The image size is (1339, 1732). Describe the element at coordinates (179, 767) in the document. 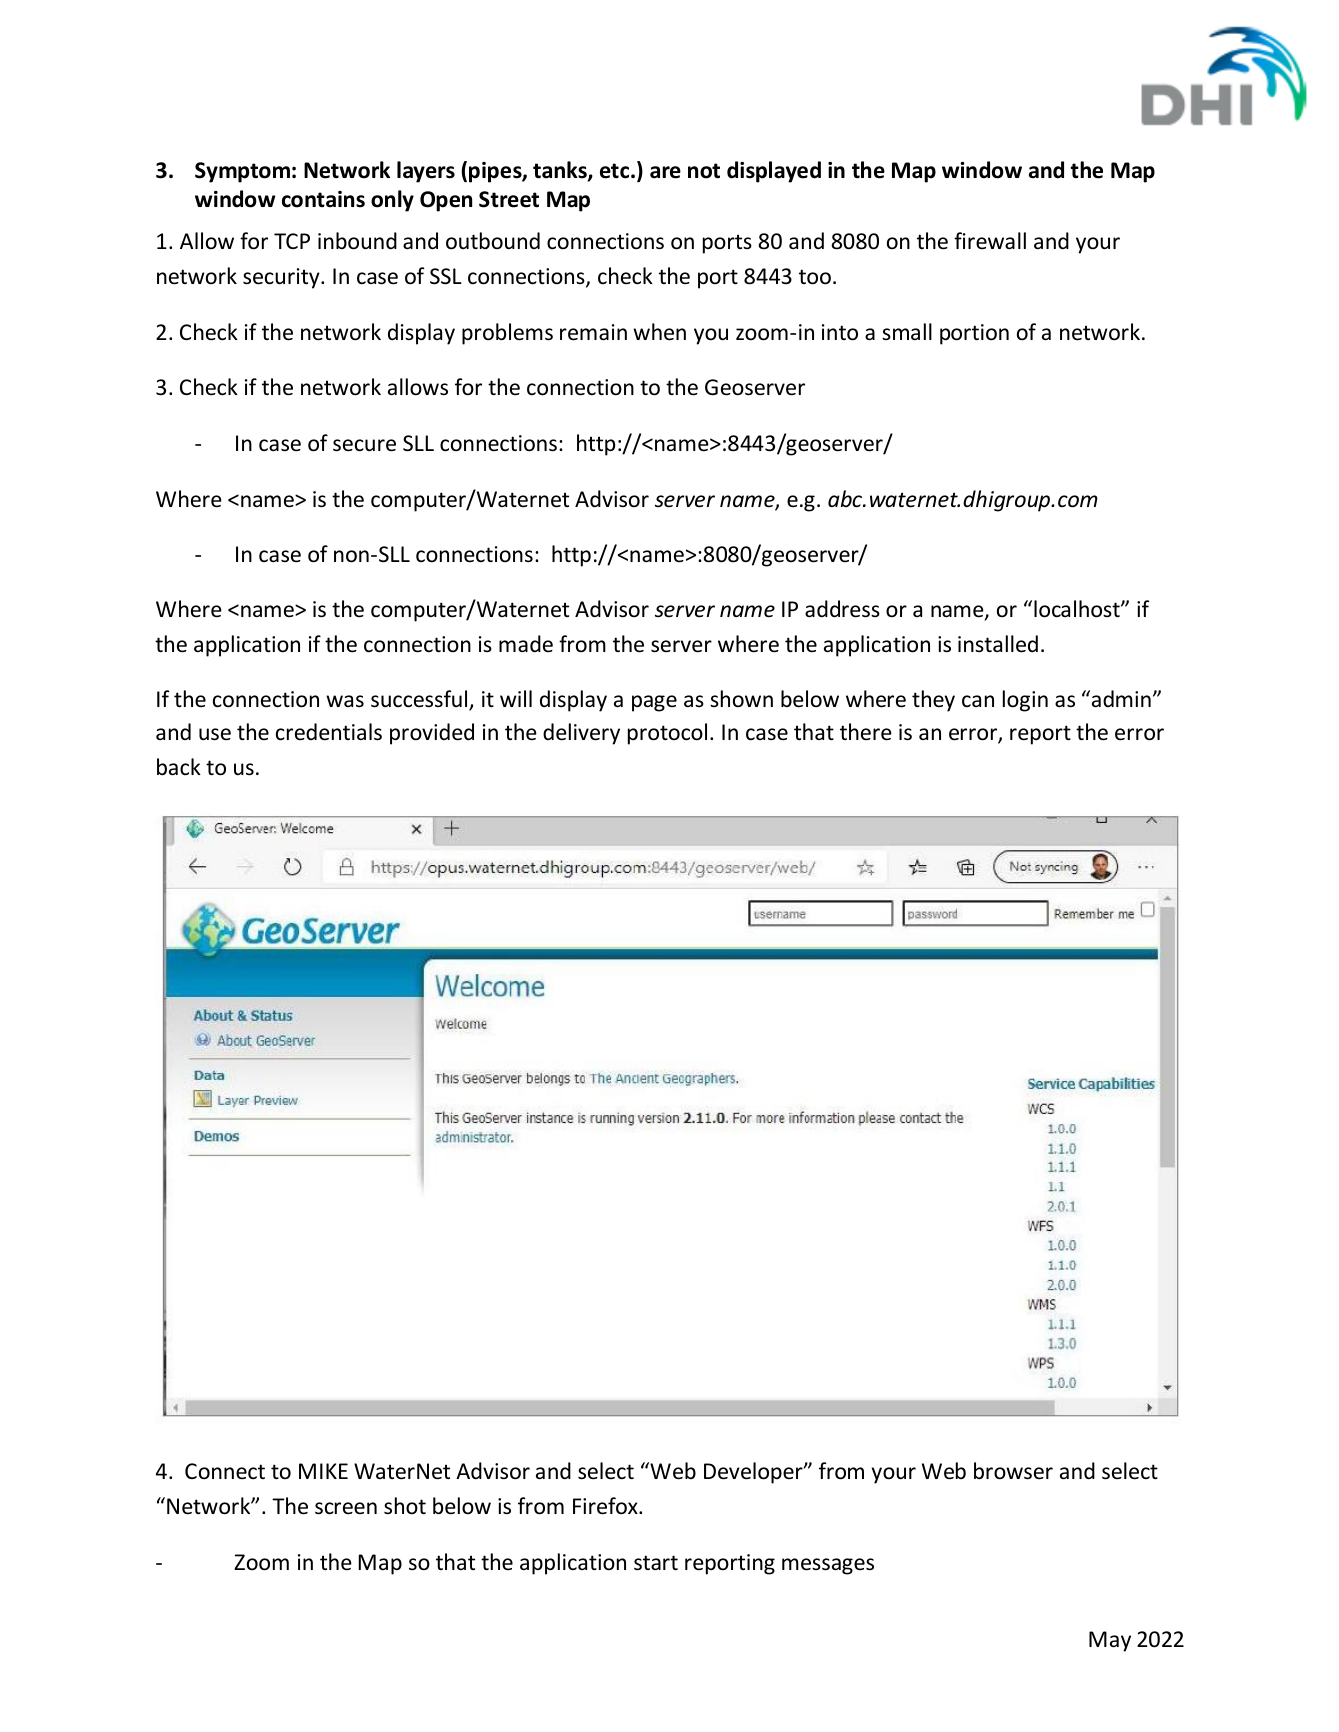

I see `back` at that location.
